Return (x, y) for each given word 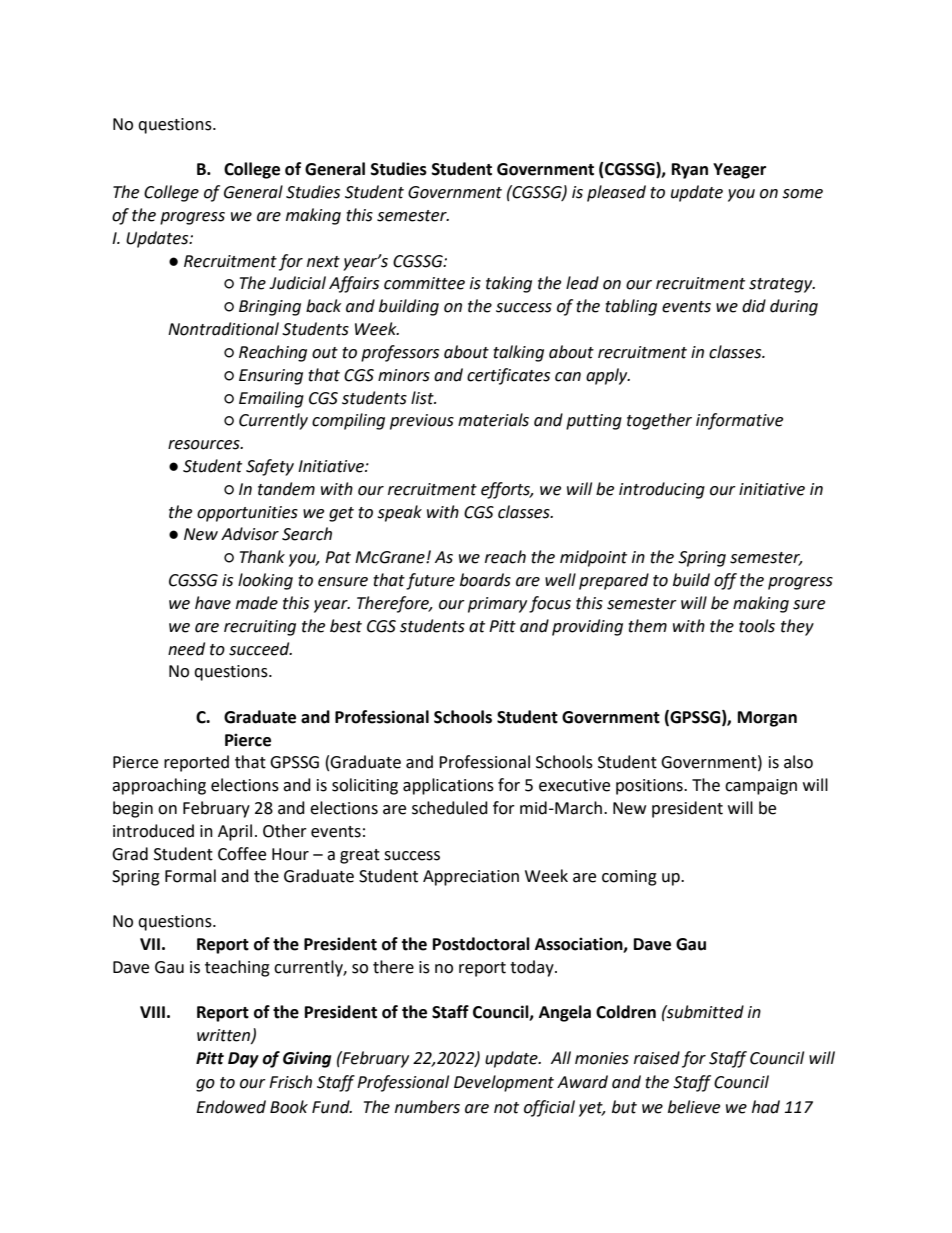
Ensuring (271, 377)
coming (629, 878)
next (323, 262)
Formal (190, 876)
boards (485, 580)
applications (448, 786)
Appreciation (471, 878)
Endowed (231, 1107)
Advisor (250, 534)
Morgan (767, 719)
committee (424, 283)
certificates (508, 376)
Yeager (739, 171)
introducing (662, 490)
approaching (159, 786)
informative (739, 421)
